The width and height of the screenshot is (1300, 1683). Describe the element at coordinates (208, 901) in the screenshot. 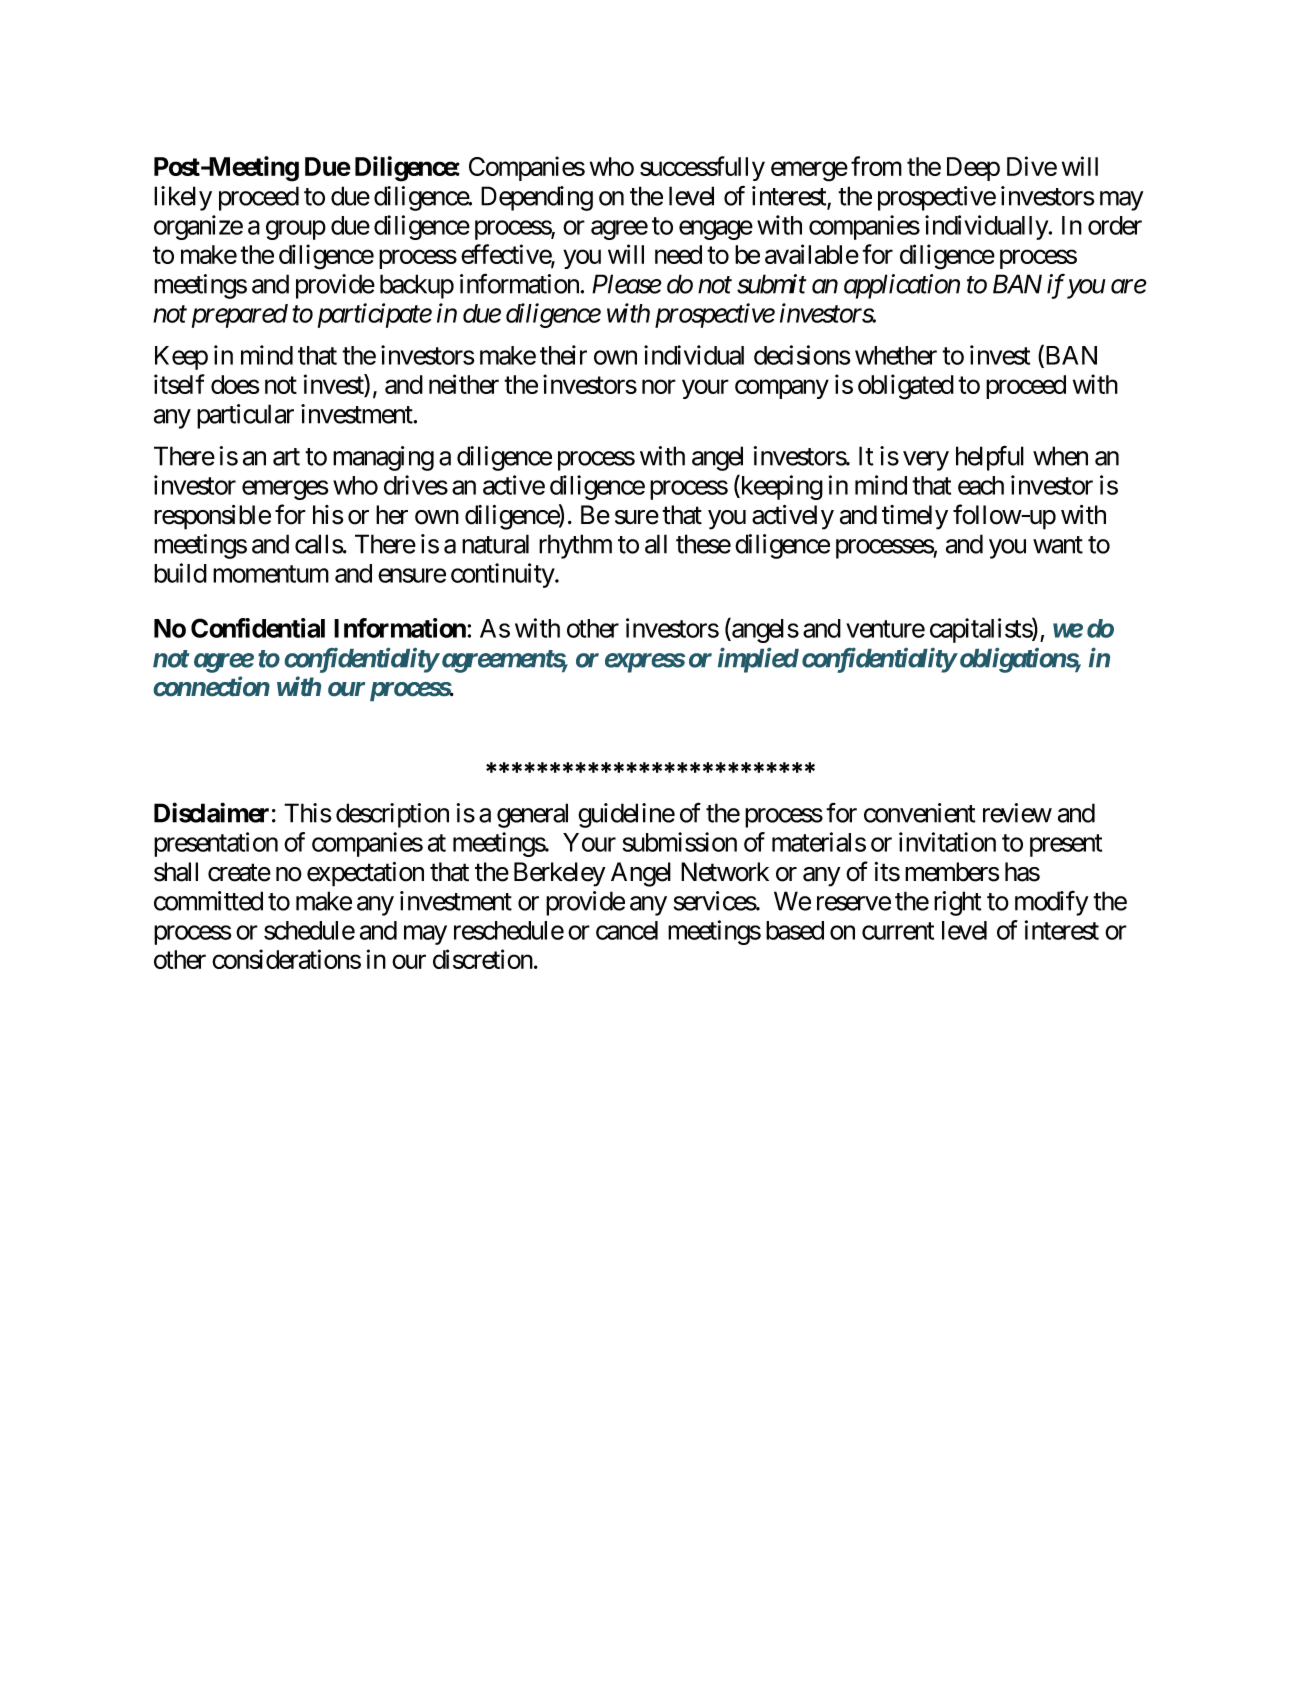

I see `committed` at that location.
